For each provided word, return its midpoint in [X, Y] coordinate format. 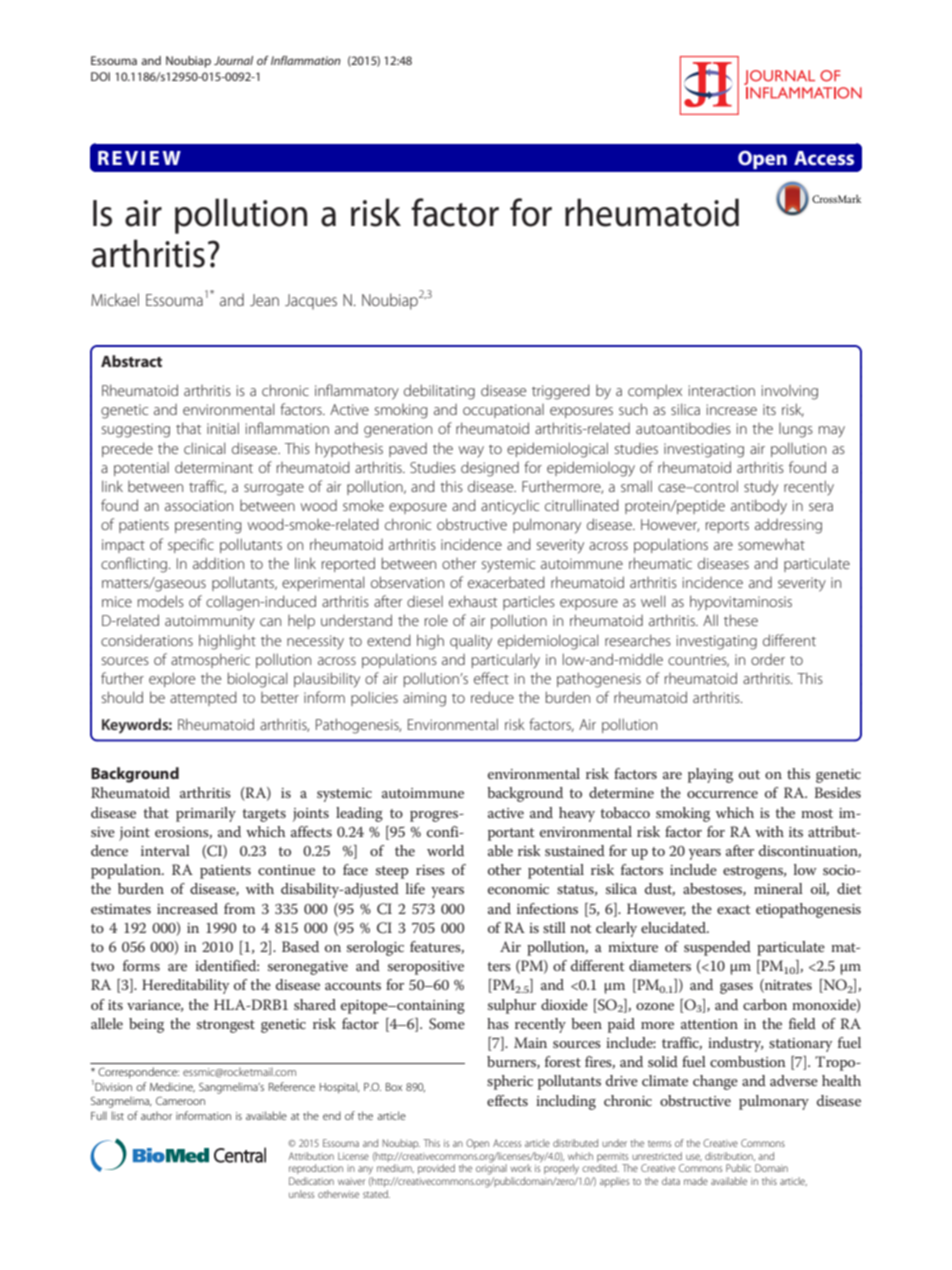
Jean [264, 300]
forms [141, 965]
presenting [208, 526]
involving [790, 392]
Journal [233, 60]
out [749, 774]
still [554, 927]
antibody [759, 507]
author [156, 1115]
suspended [717, 948]
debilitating [439, 392]
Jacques [311, 302]
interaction [722, 390]
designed [490, 469]
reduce [492, 697]
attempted [203, 698]
